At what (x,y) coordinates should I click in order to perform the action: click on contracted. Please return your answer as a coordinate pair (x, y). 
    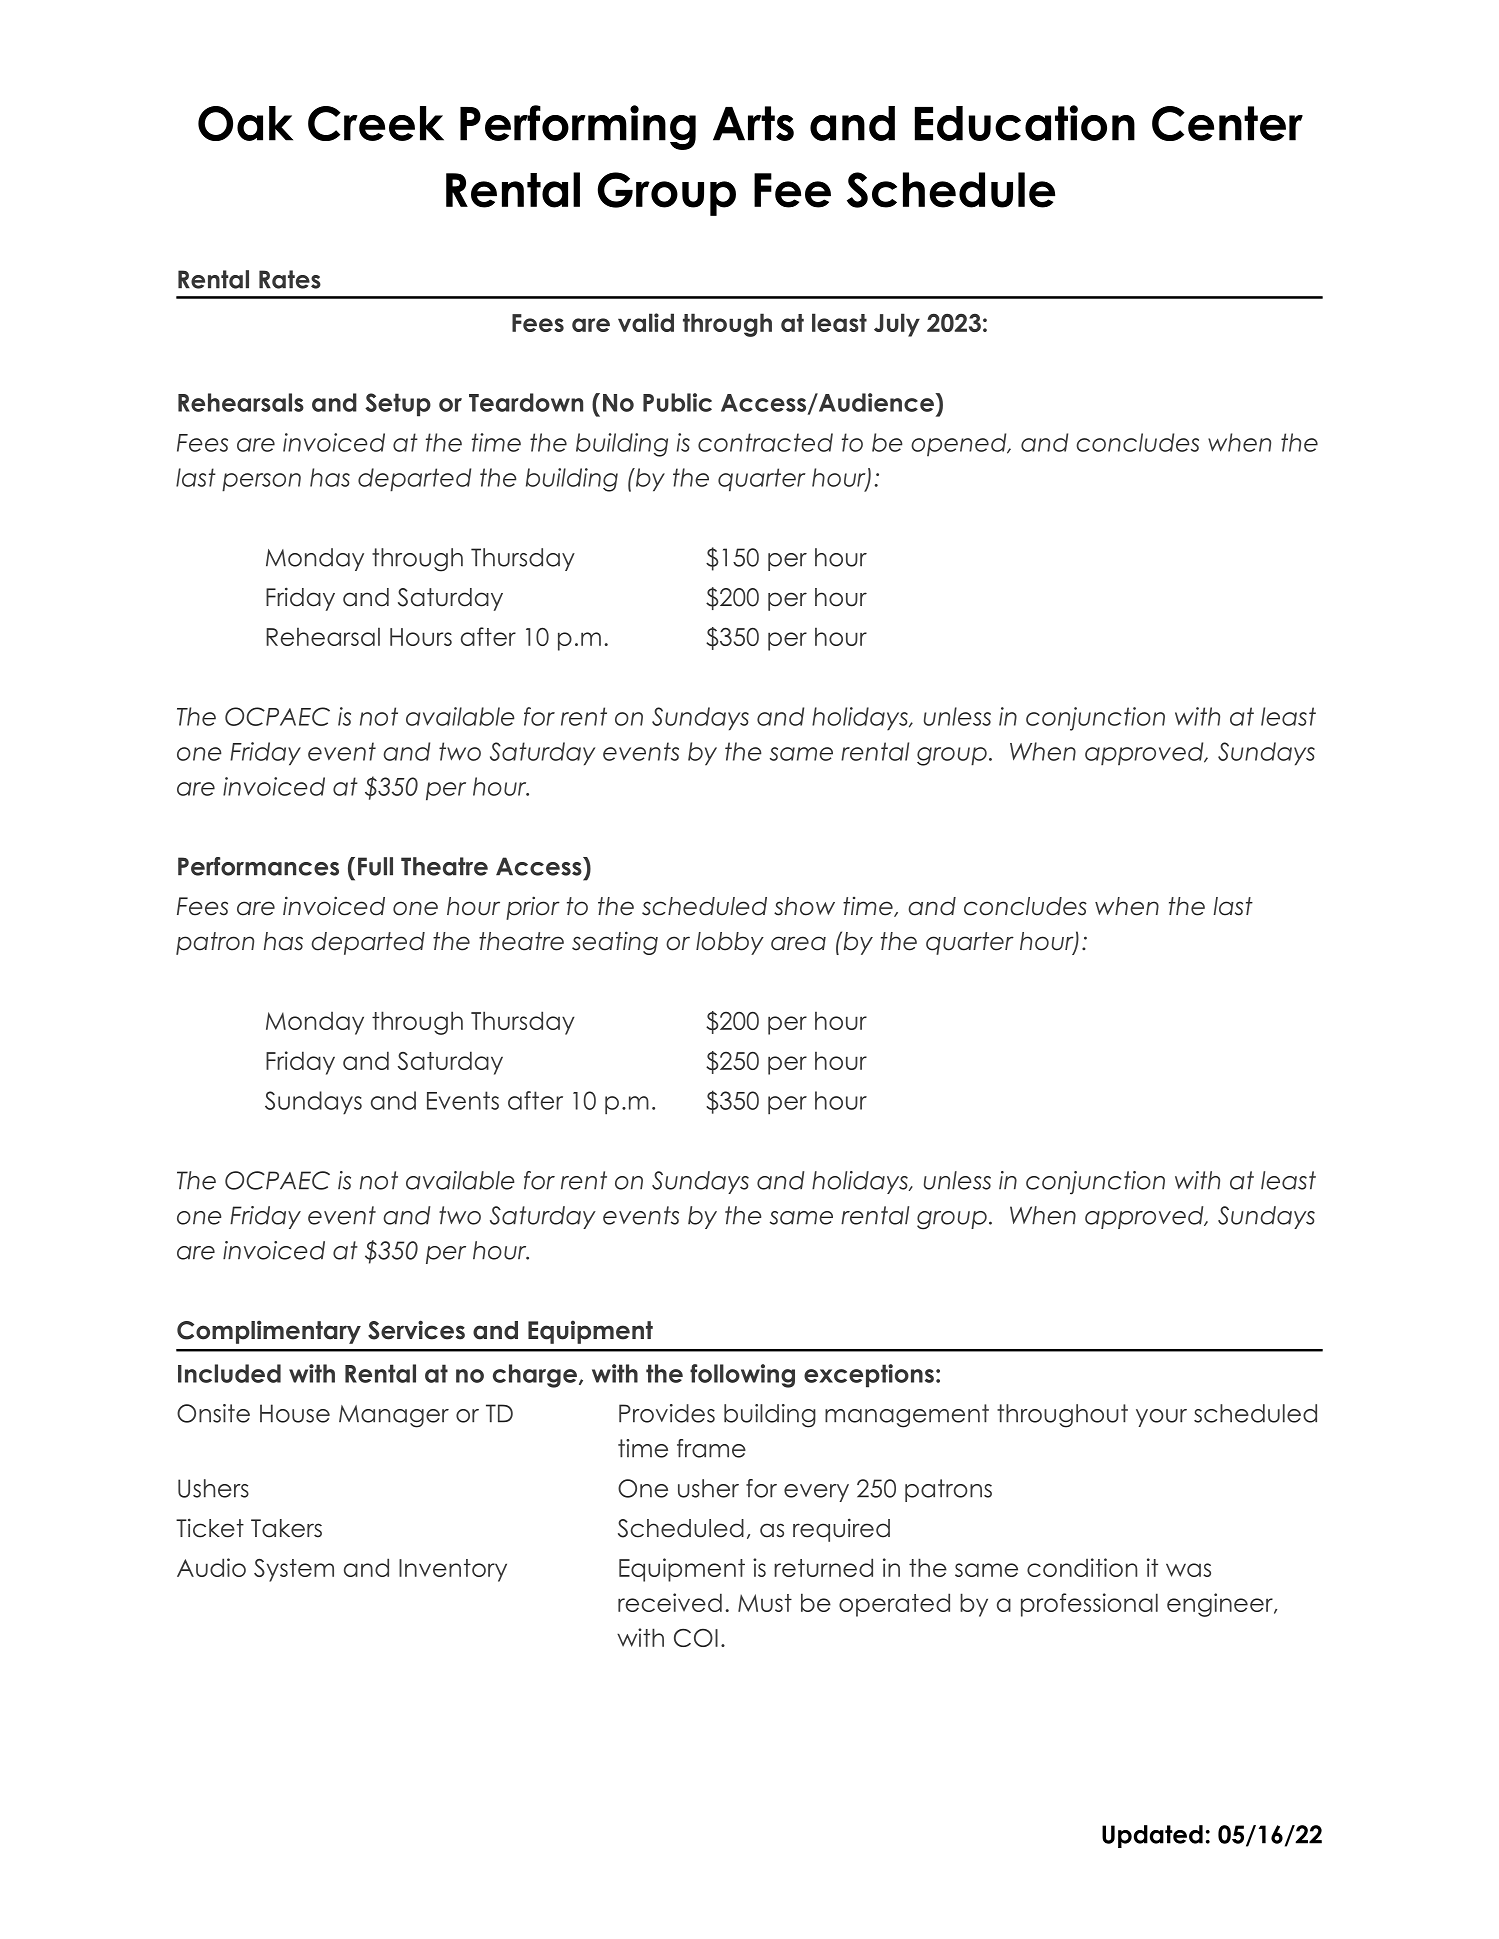
    Looking at the image, I should click on (765, 442).
